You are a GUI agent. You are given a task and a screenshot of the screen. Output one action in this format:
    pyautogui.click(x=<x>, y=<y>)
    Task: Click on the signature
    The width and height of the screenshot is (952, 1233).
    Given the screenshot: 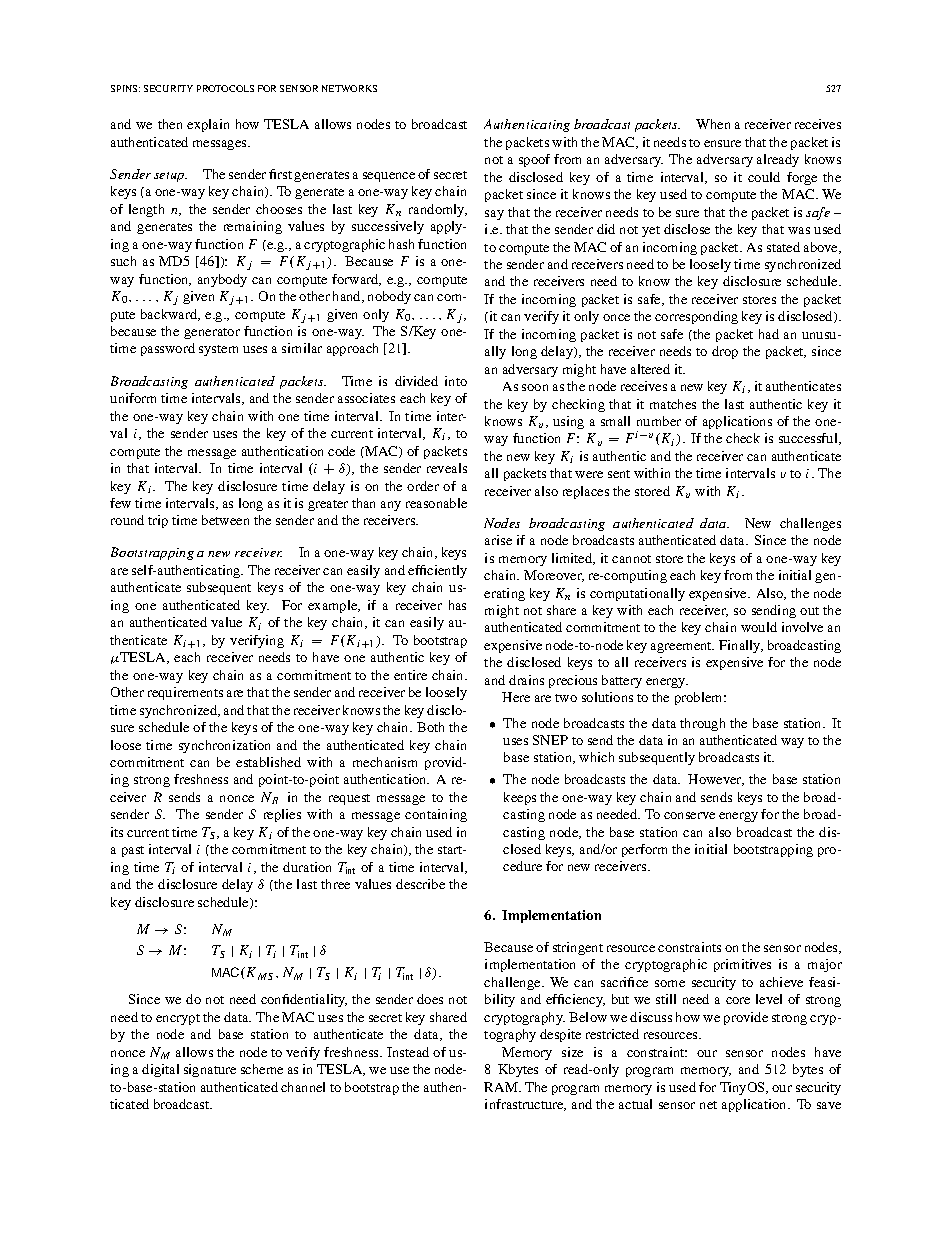 What is the action you would take?
    pyautogui.click(x=210, y=1070)
